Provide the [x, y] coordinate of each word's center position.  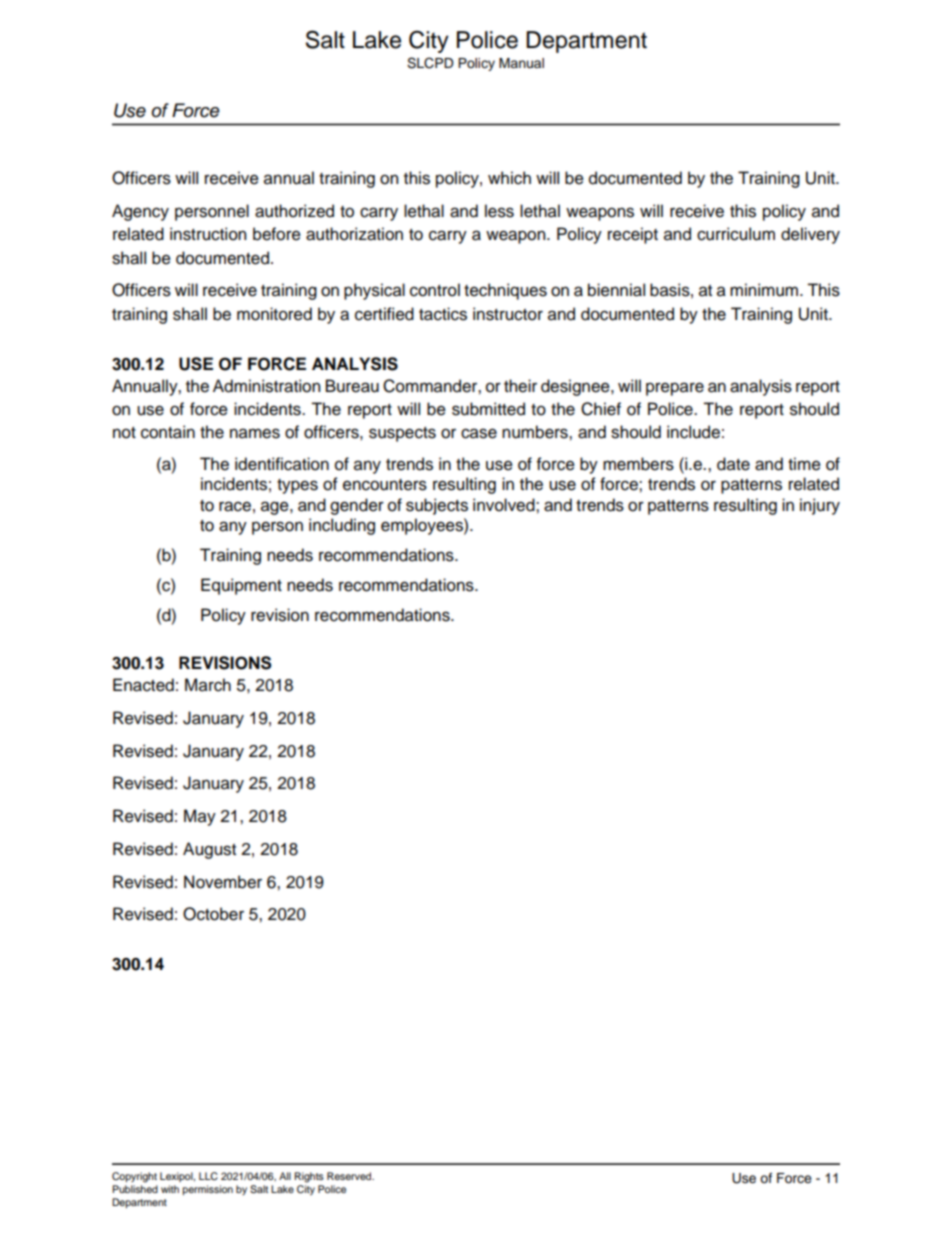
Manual [521, 63]
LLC [208, 1176]
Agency [140, 212]
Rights [309, 1177]
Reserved [350, 1176]
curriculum [736, 234]
